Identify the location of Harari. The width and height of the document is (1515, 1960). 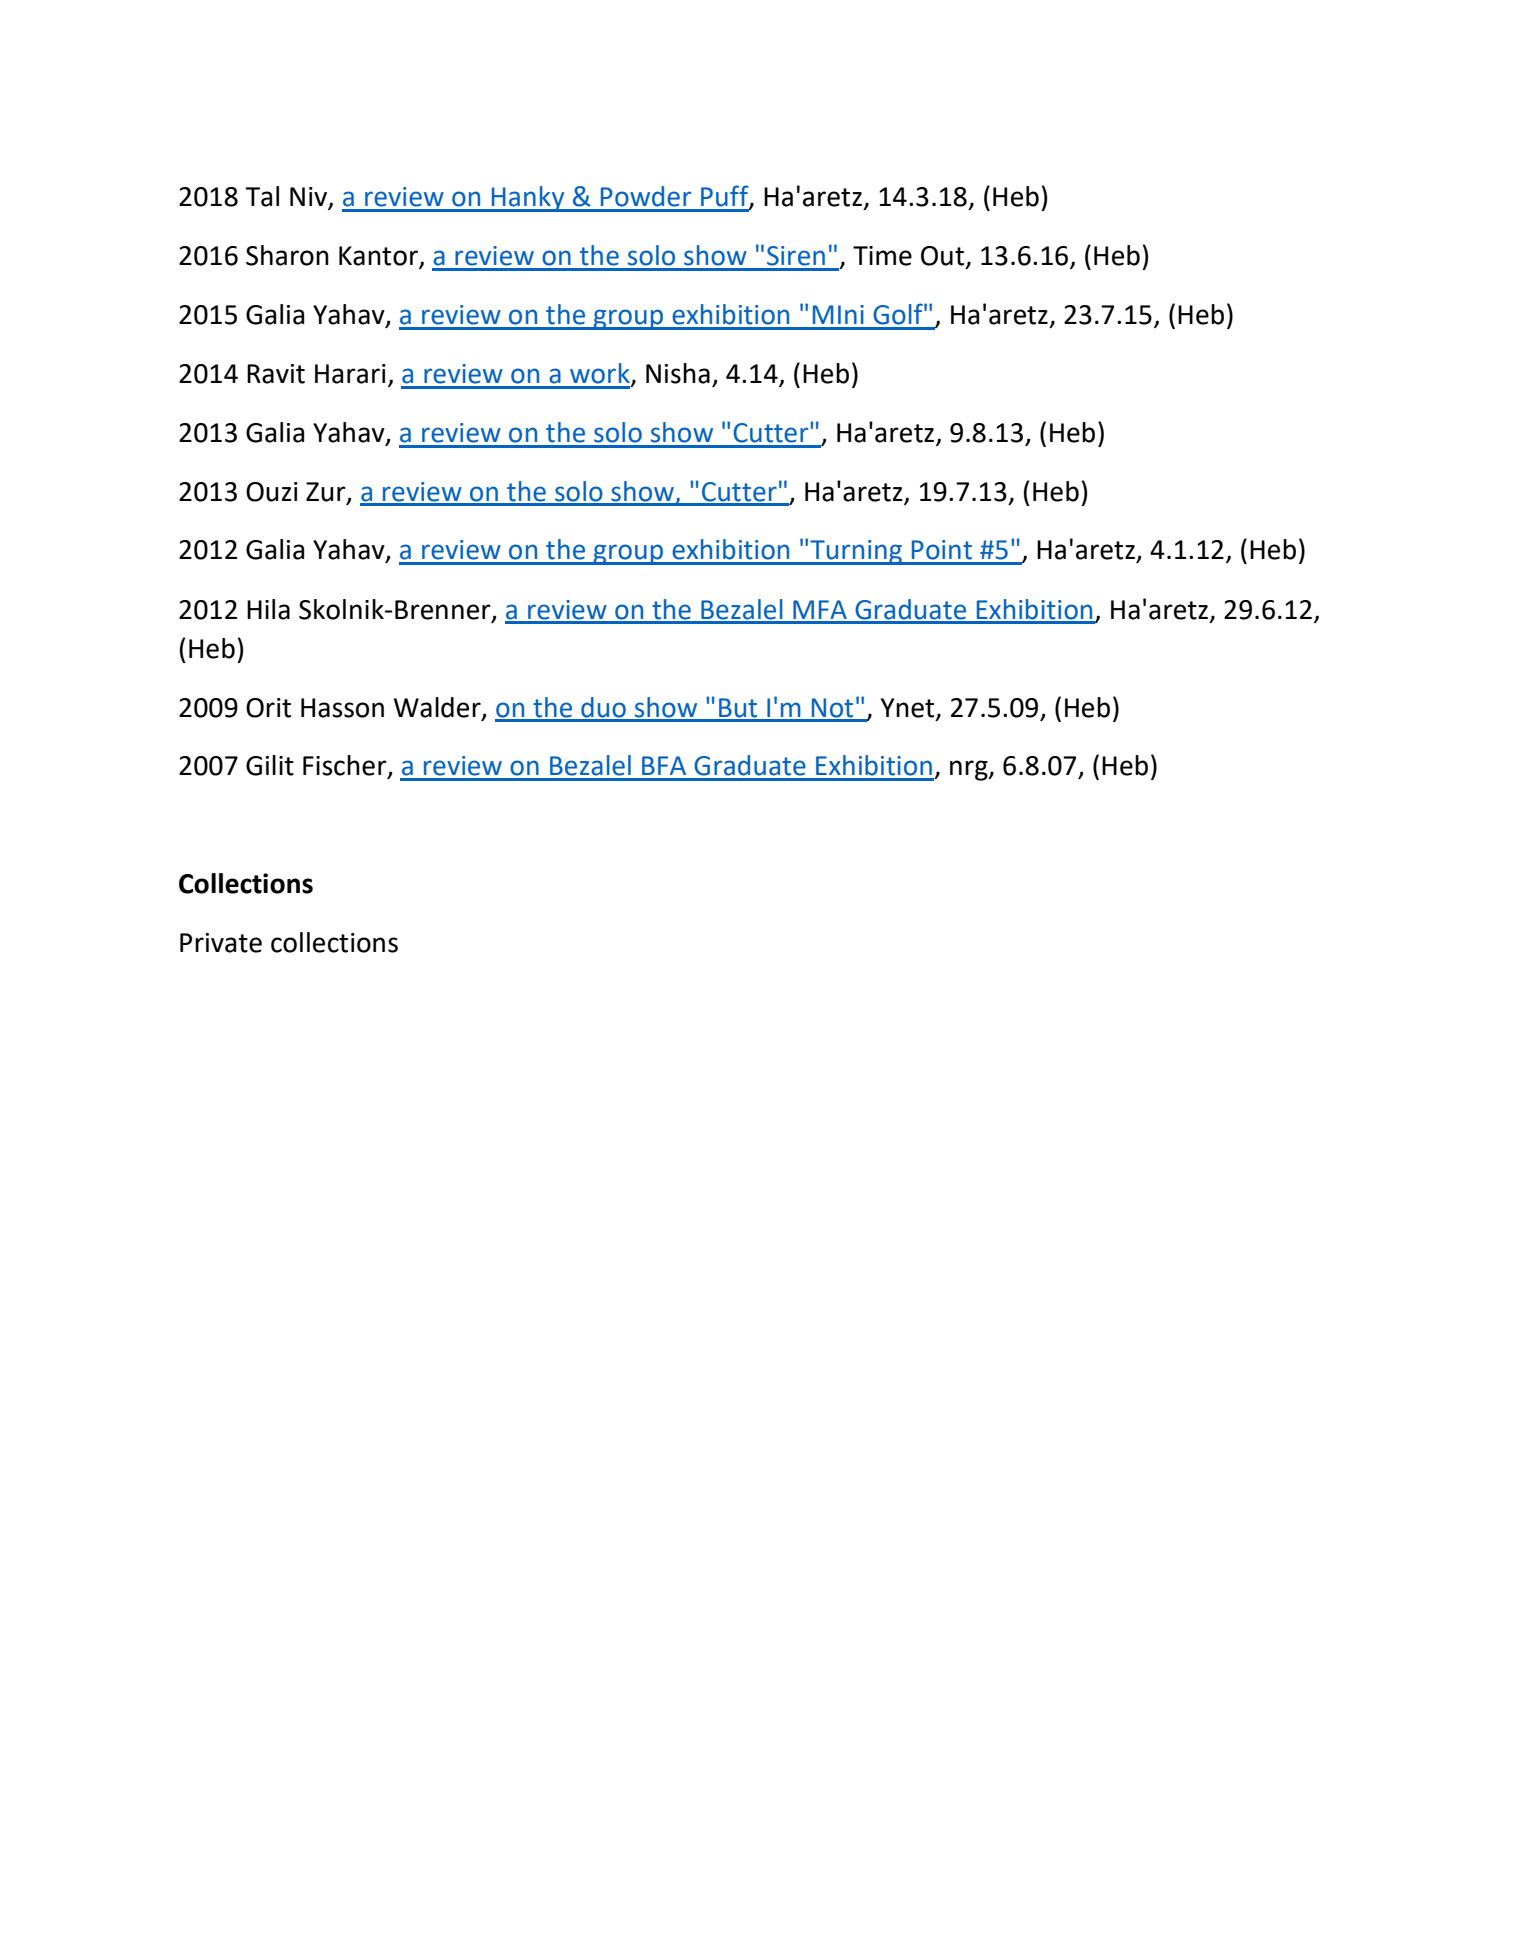
(350, 374).
